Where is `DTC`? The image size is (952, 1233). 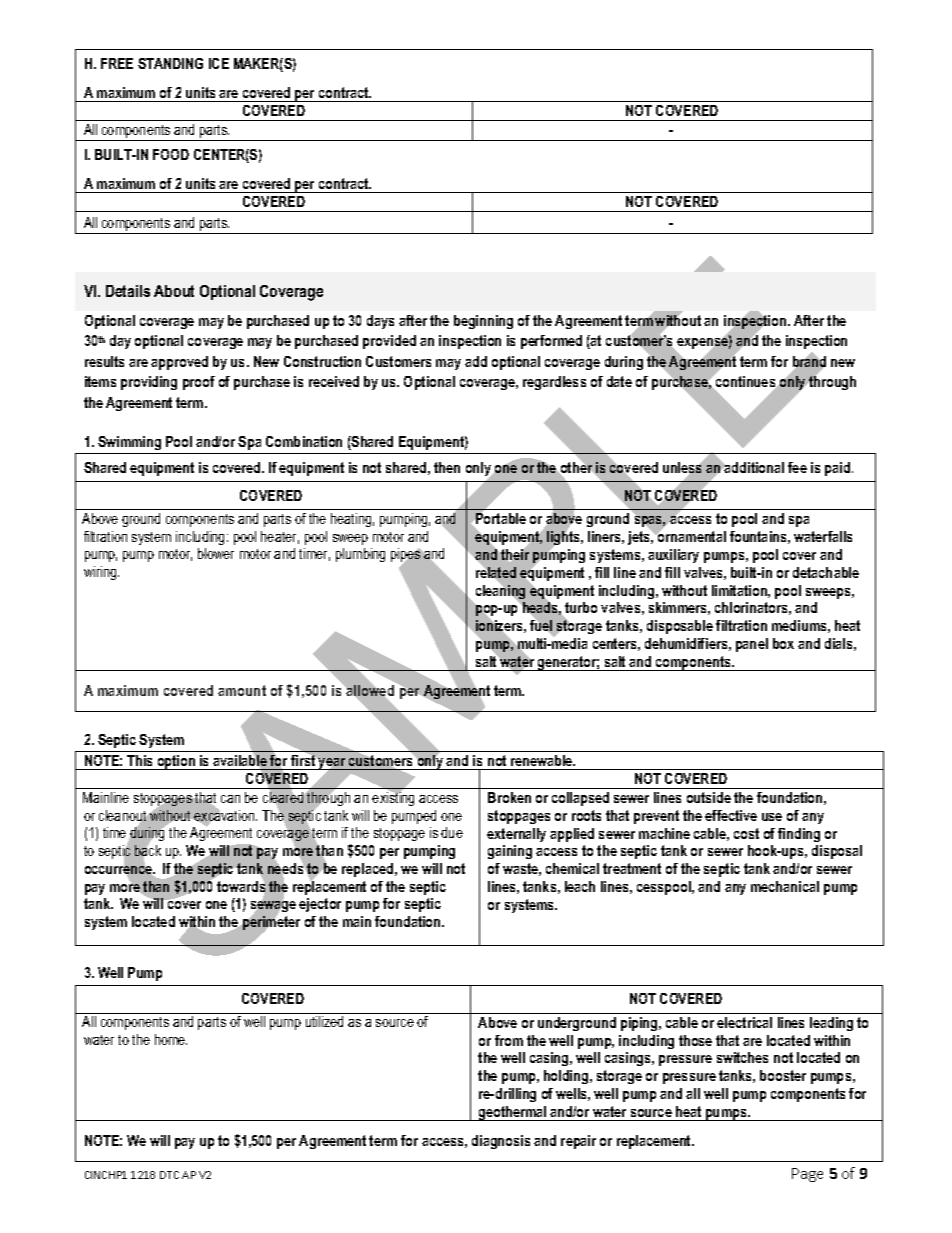
DTC is located at coordinates (169, 1175).
